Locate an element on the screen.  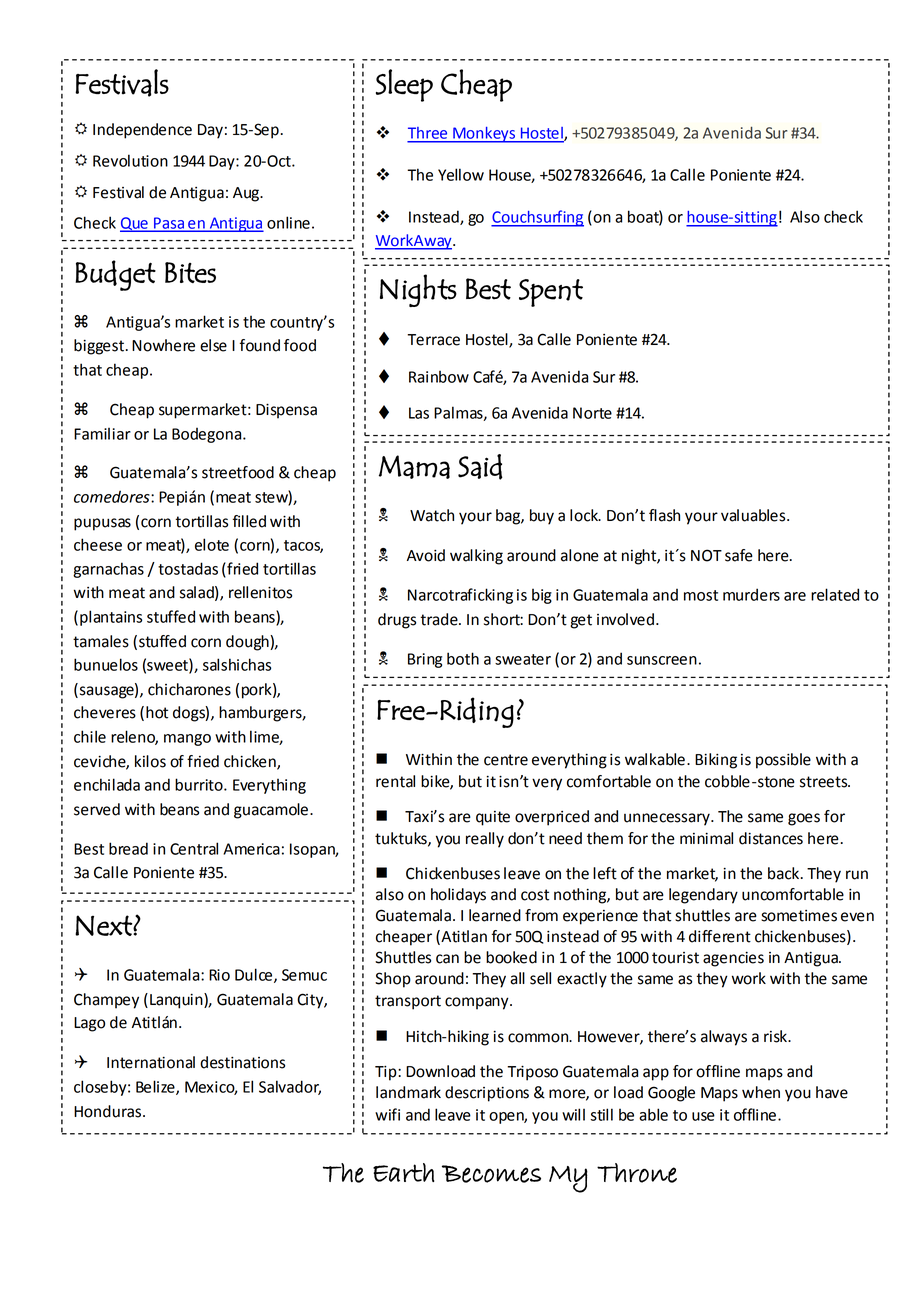
trade is located at coordinates (440, 619).
